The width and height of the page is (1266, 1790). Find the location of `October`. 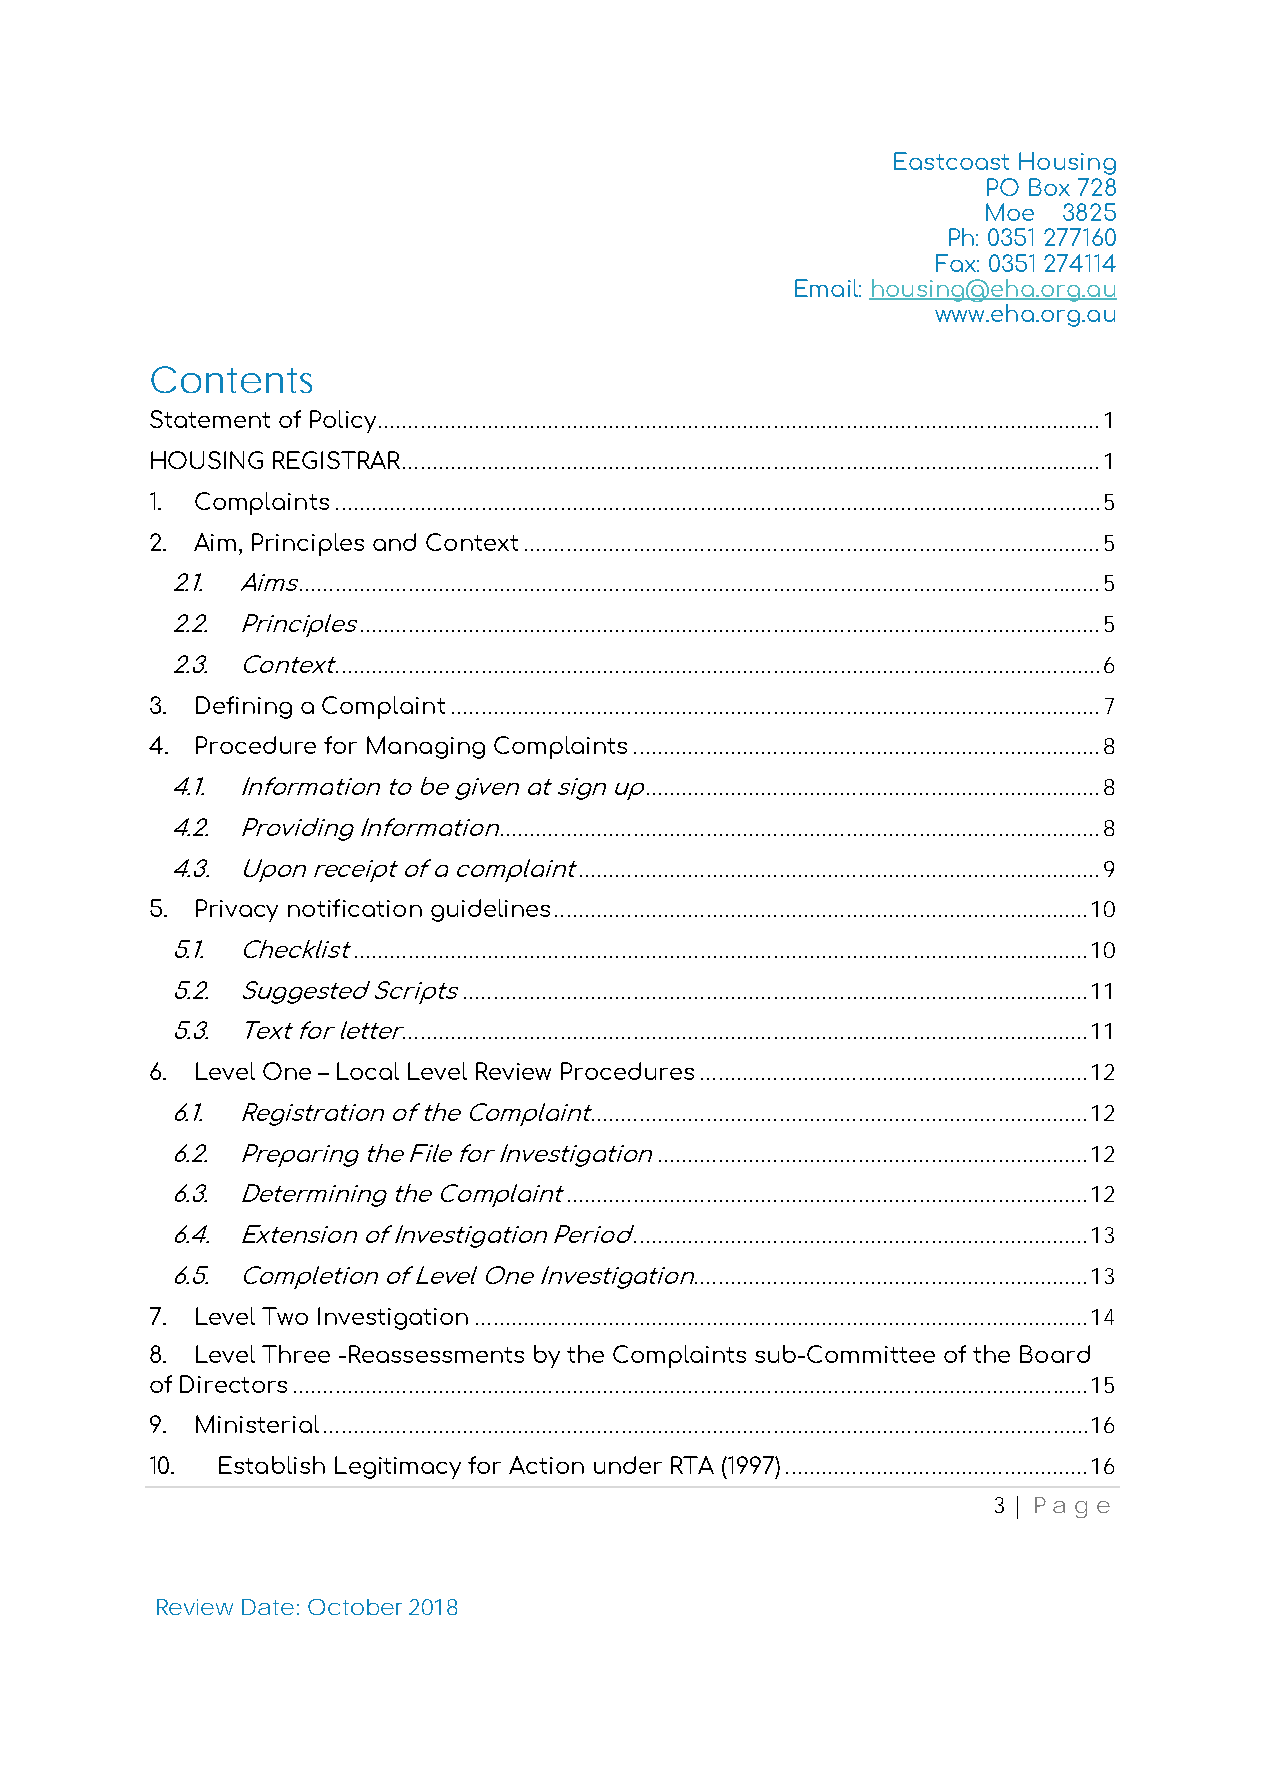

October is located at coordinates (355, 1607).
